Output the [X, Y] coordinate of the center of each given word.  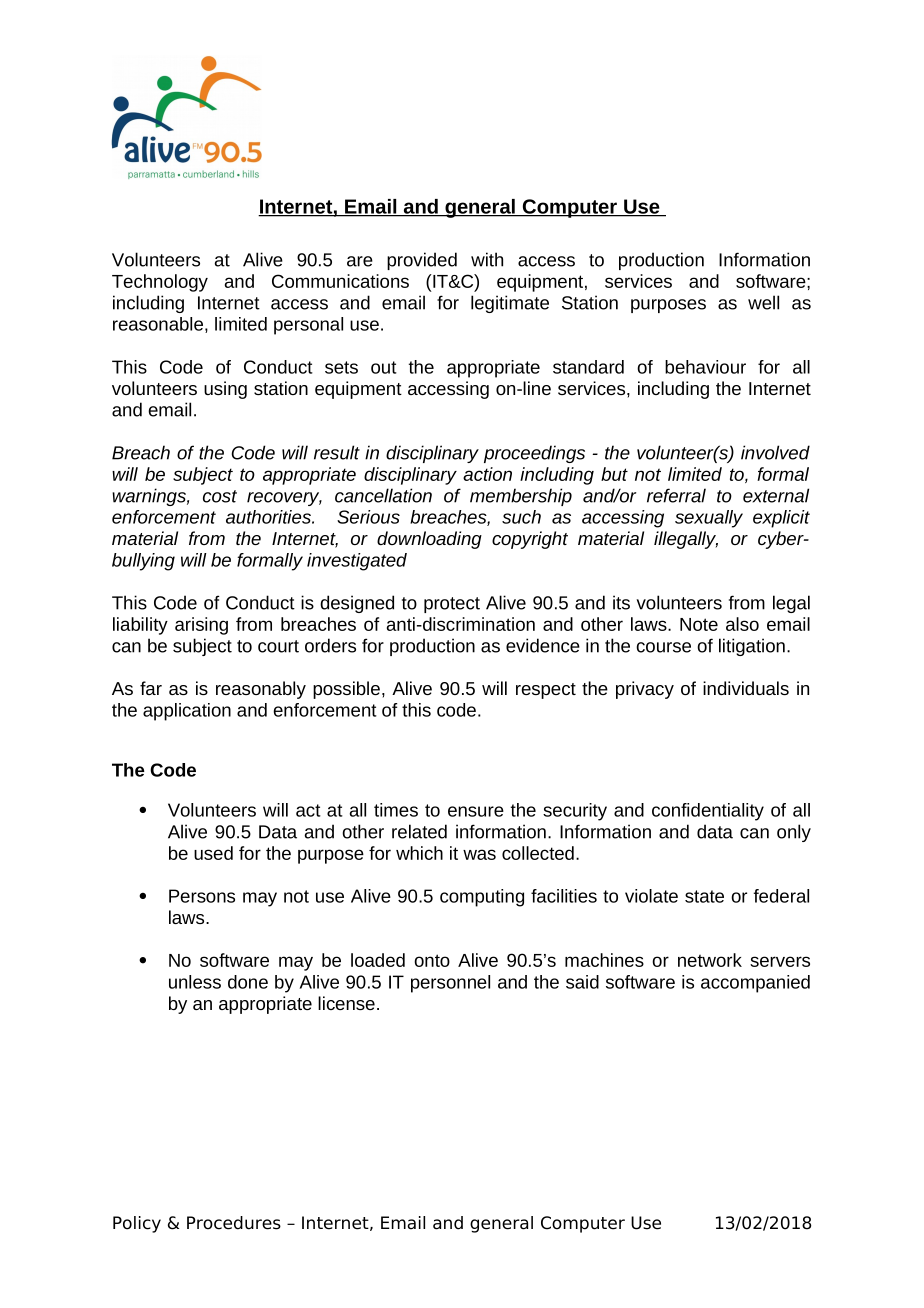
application [187, 712]
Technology [160, 283]
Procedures [234, 1223]
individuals [746, 688]
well [763, 302]
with [487, 259]
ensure [476, 811]
